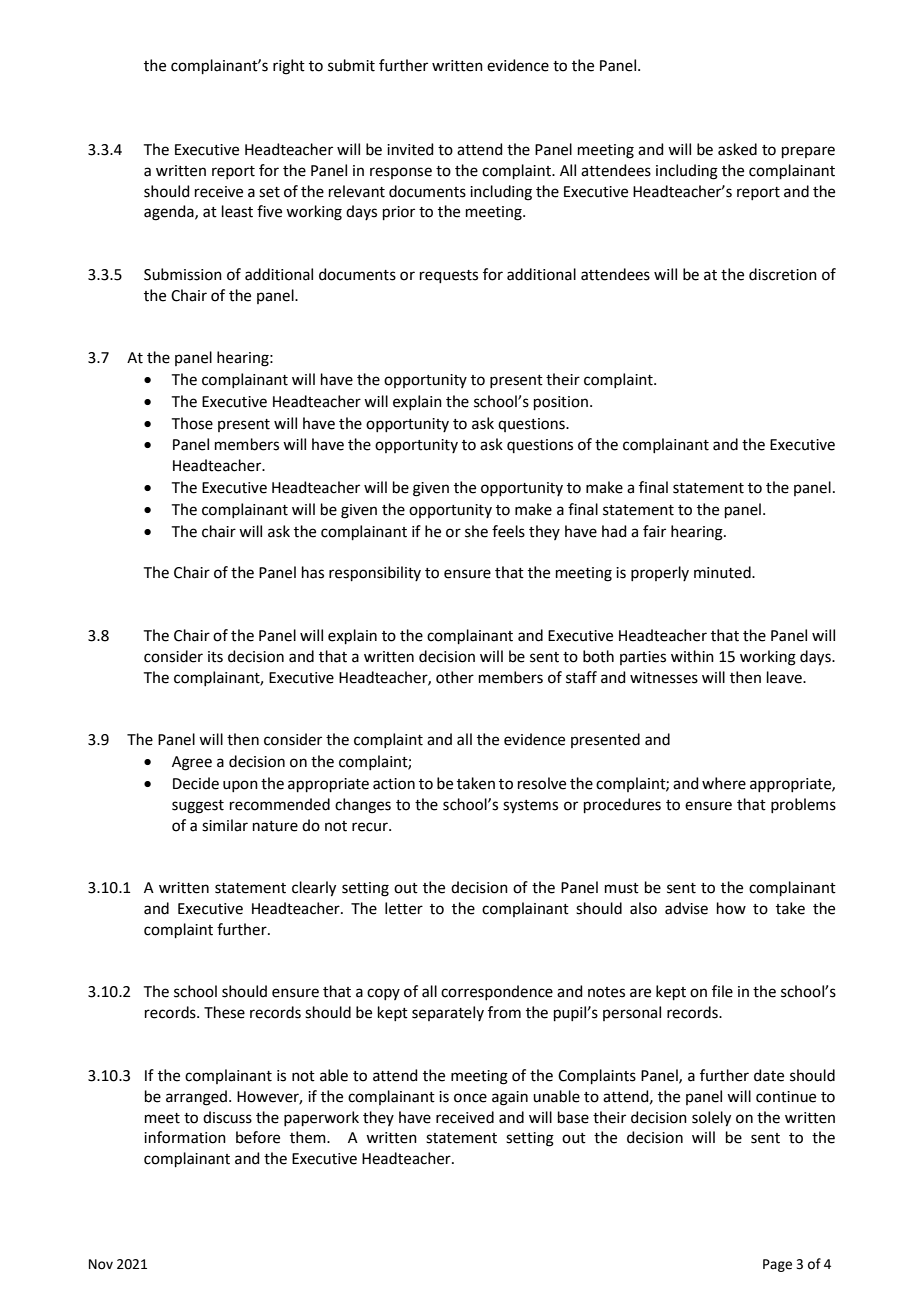  What do you see at coordinates (470, 1098) in the screenshot?
I see `once` at bounding box center [470, 1098].
